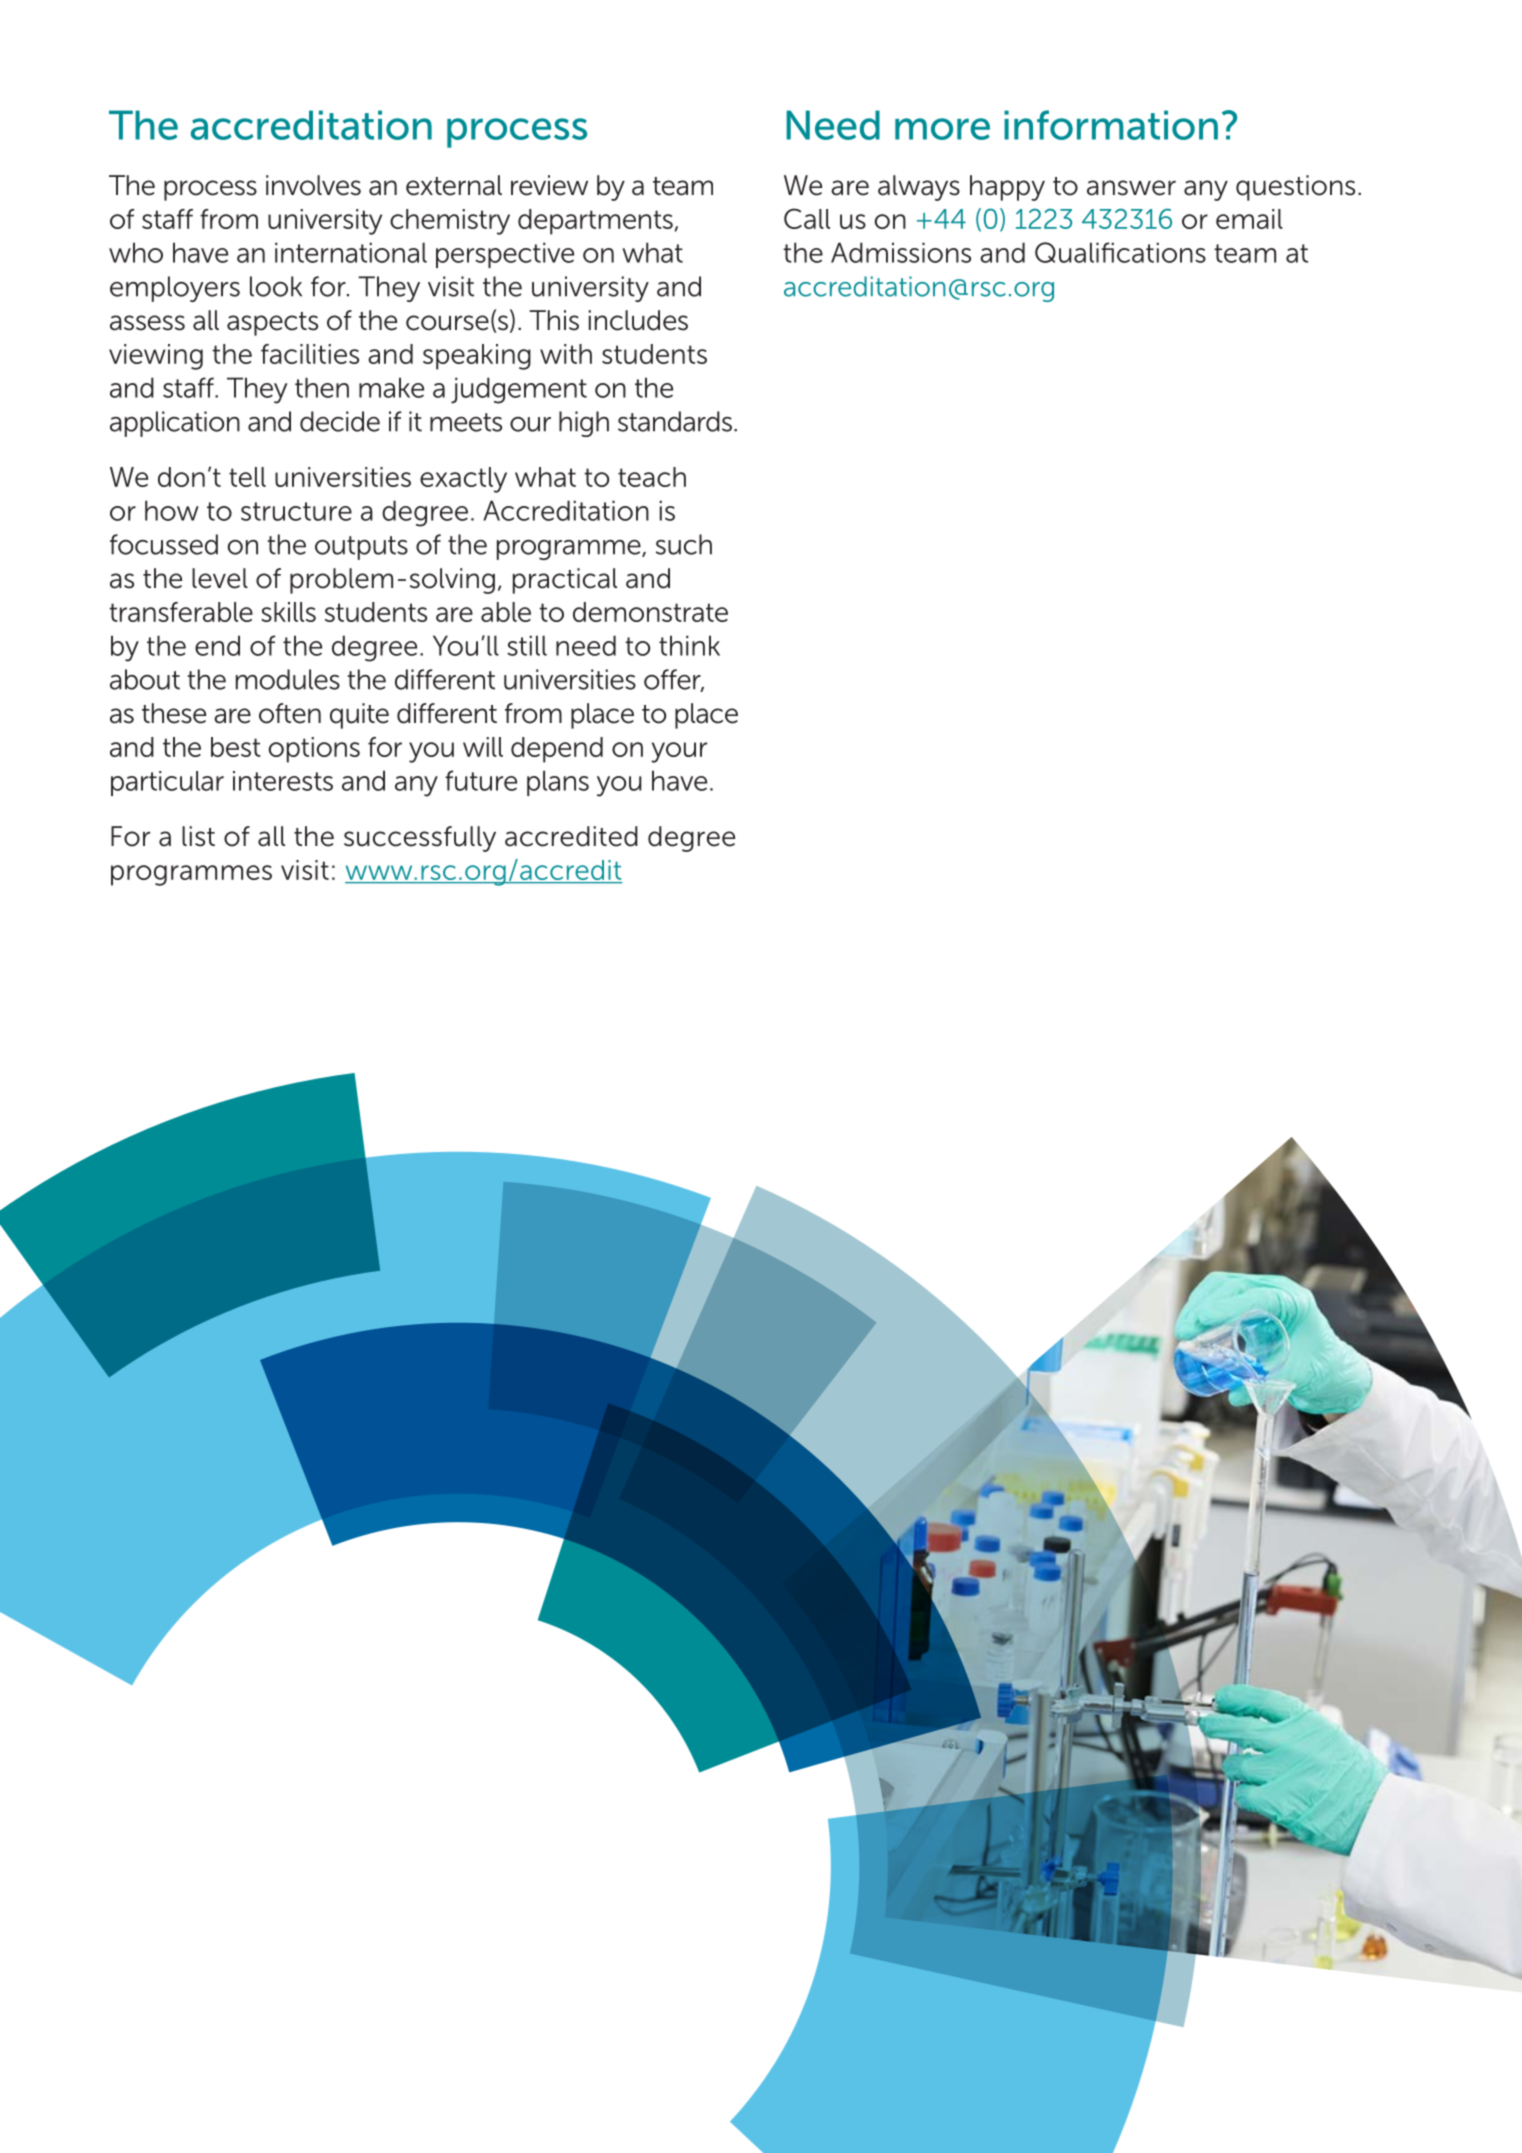 The width and height of the screenshot is (1522, 2153). I want to click on Qualifications, so click(1120, 252).
